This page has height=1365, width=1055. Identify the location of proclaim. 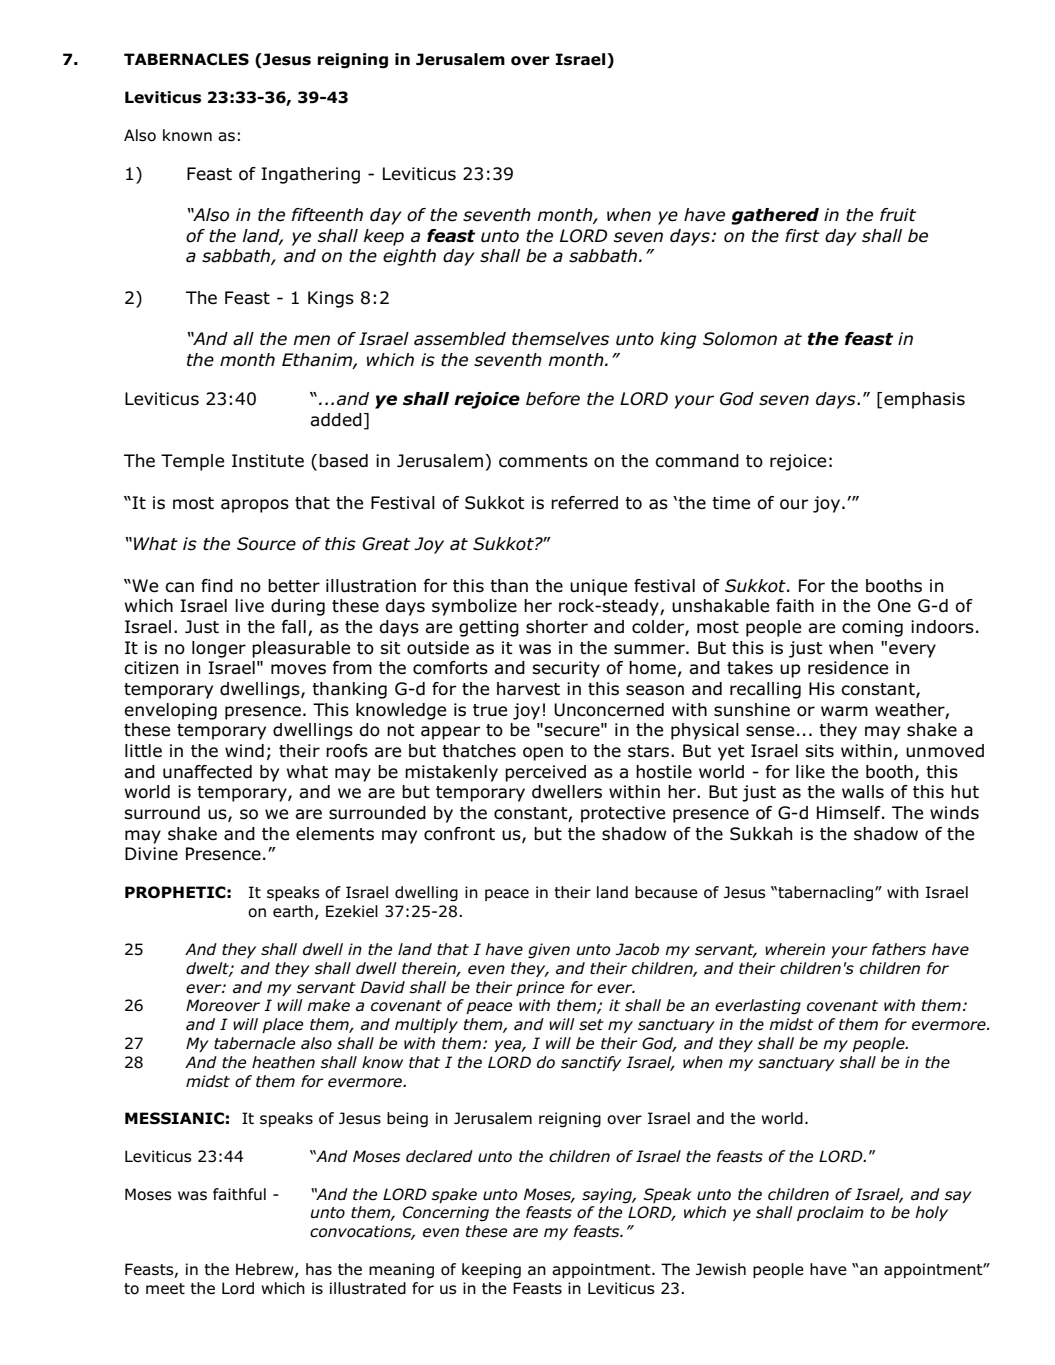
(830, 1213).
